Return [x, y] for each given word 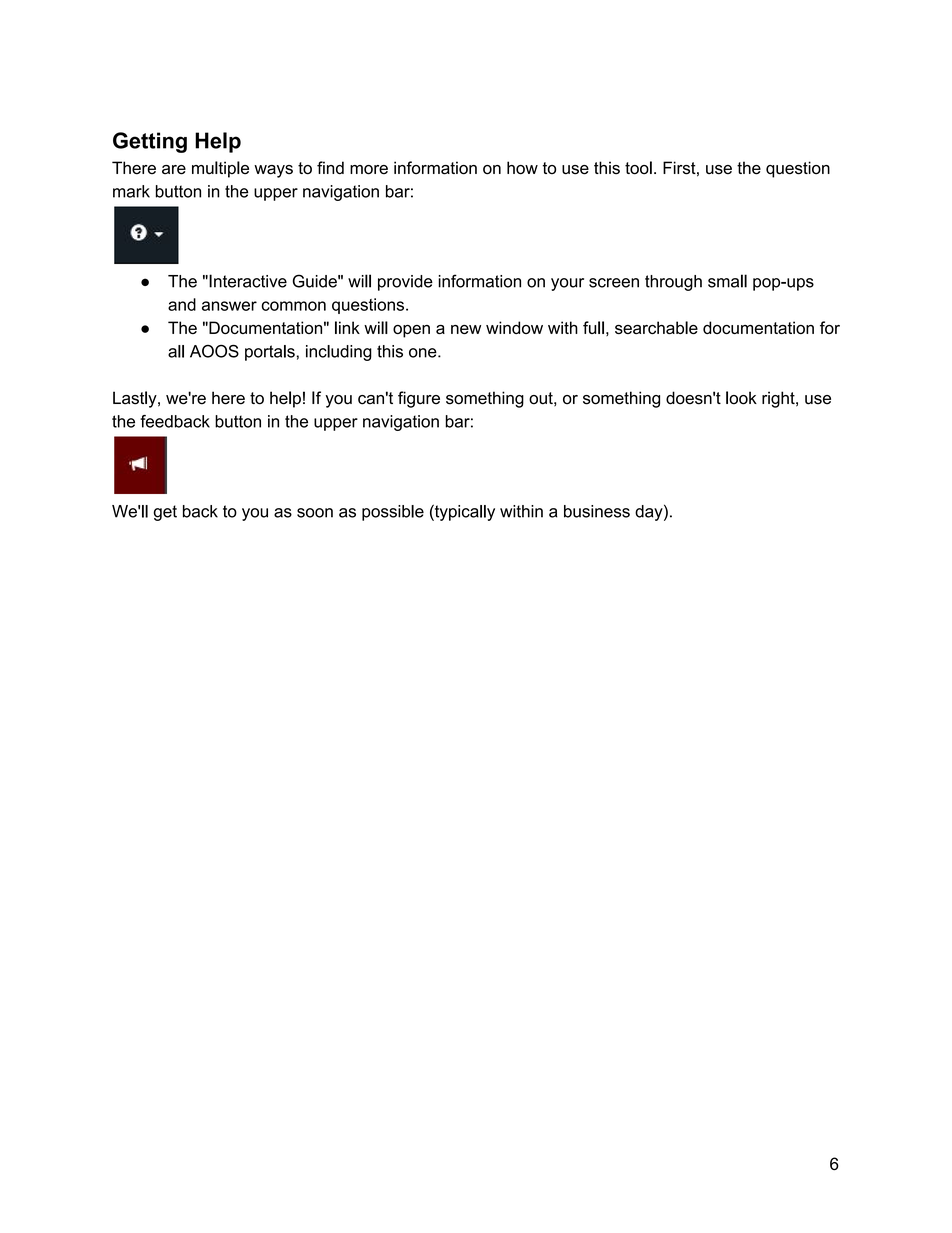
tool [638, 168]
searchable [656, 327]
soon [315, 513]
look [741, 398]
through [673, 283]
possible [393, 513]
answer [229, 306]
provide [405, 283]
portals [270, 353]
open [411, 331]
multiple [220, 169]
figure [419, 399]
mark [131, 191]
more [369, 170]
